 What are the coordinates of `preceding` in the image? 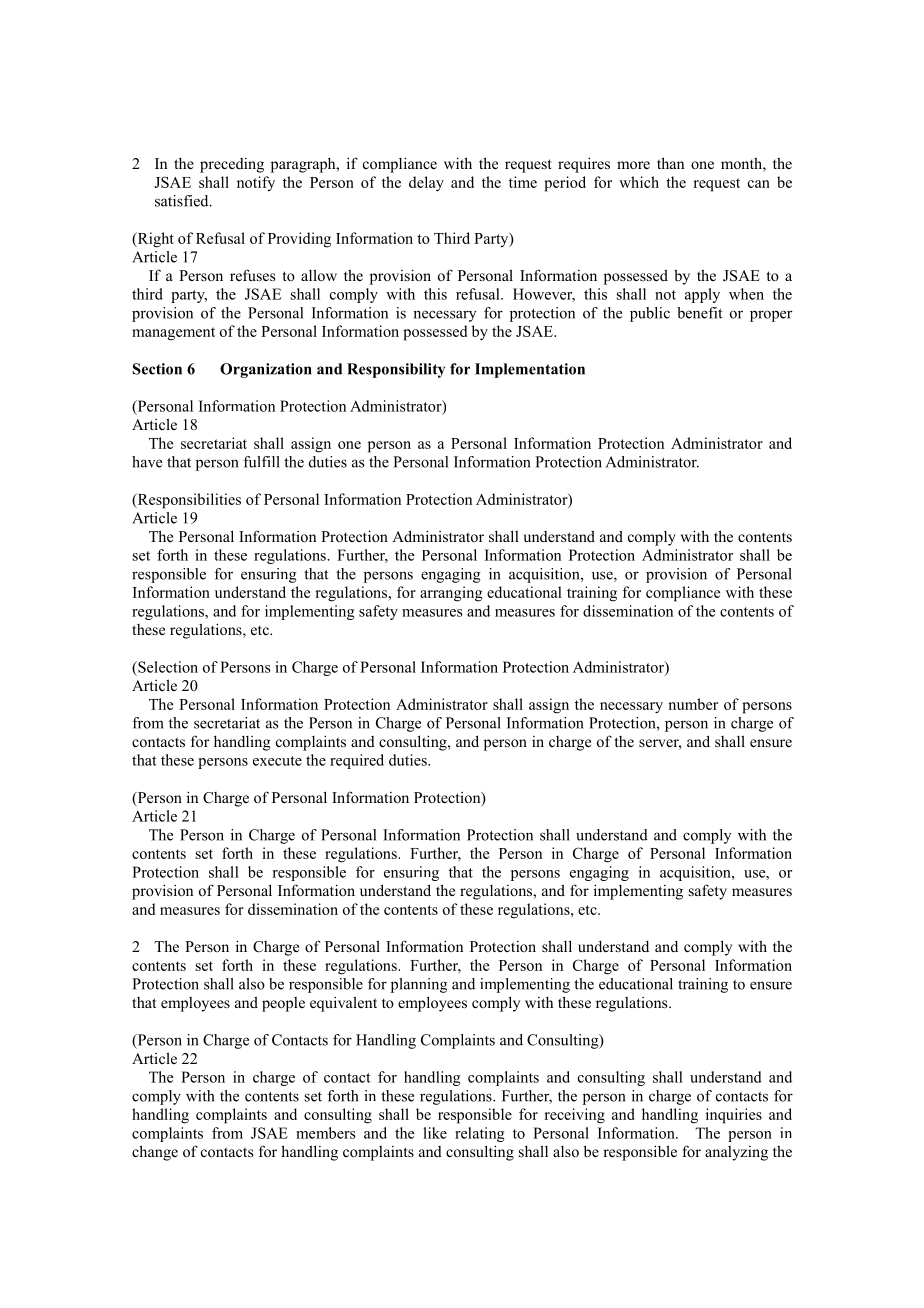 It's located at (232, 165).
